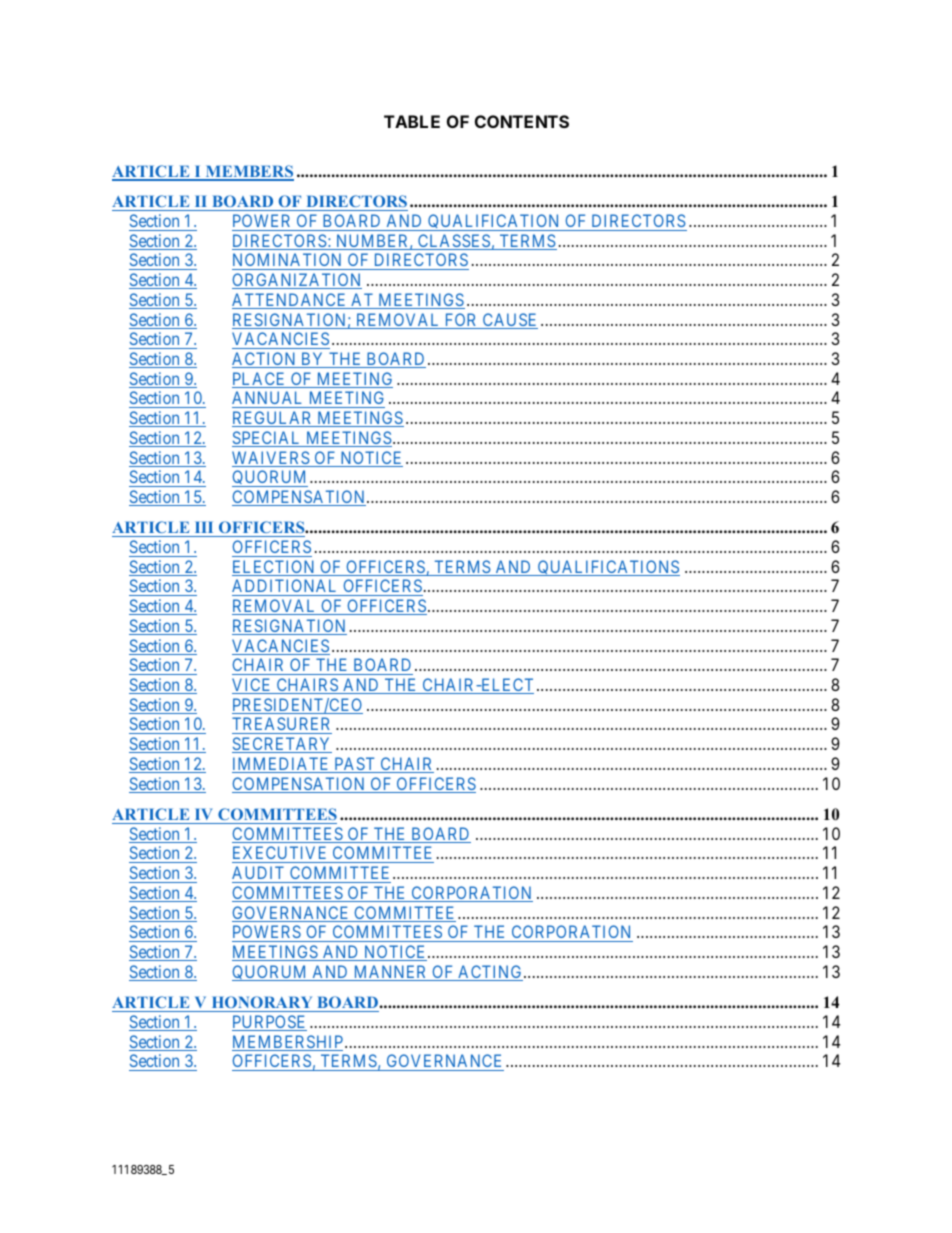 This page has width=952, height=1233. Describe the element at coordinates (268, 439) in the page. I see `SPECIAL` at that location.
